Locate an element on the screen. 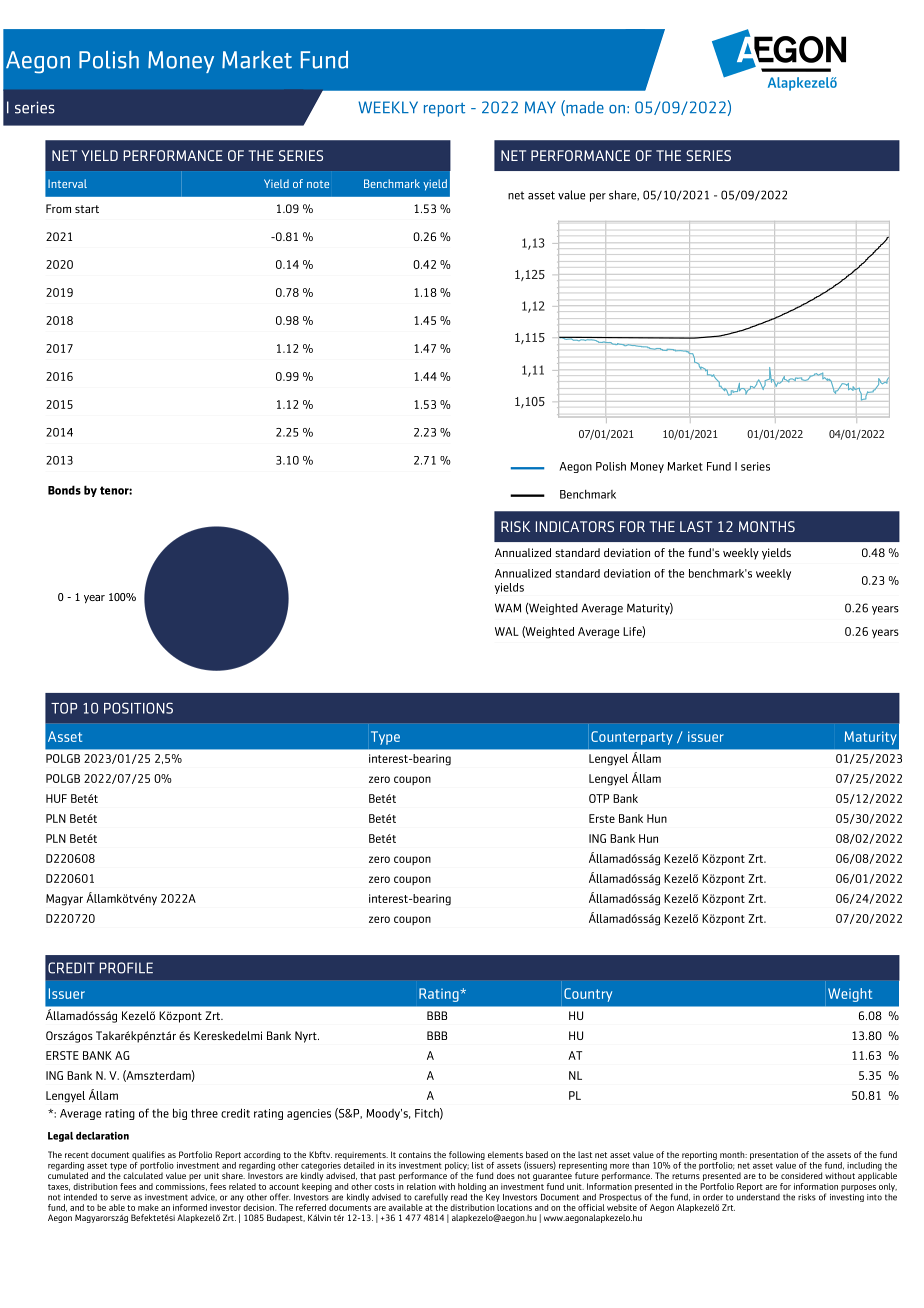 The width and height of the screenshot is (924, 1308). PROFILE is located at coordinates (126, 968).
